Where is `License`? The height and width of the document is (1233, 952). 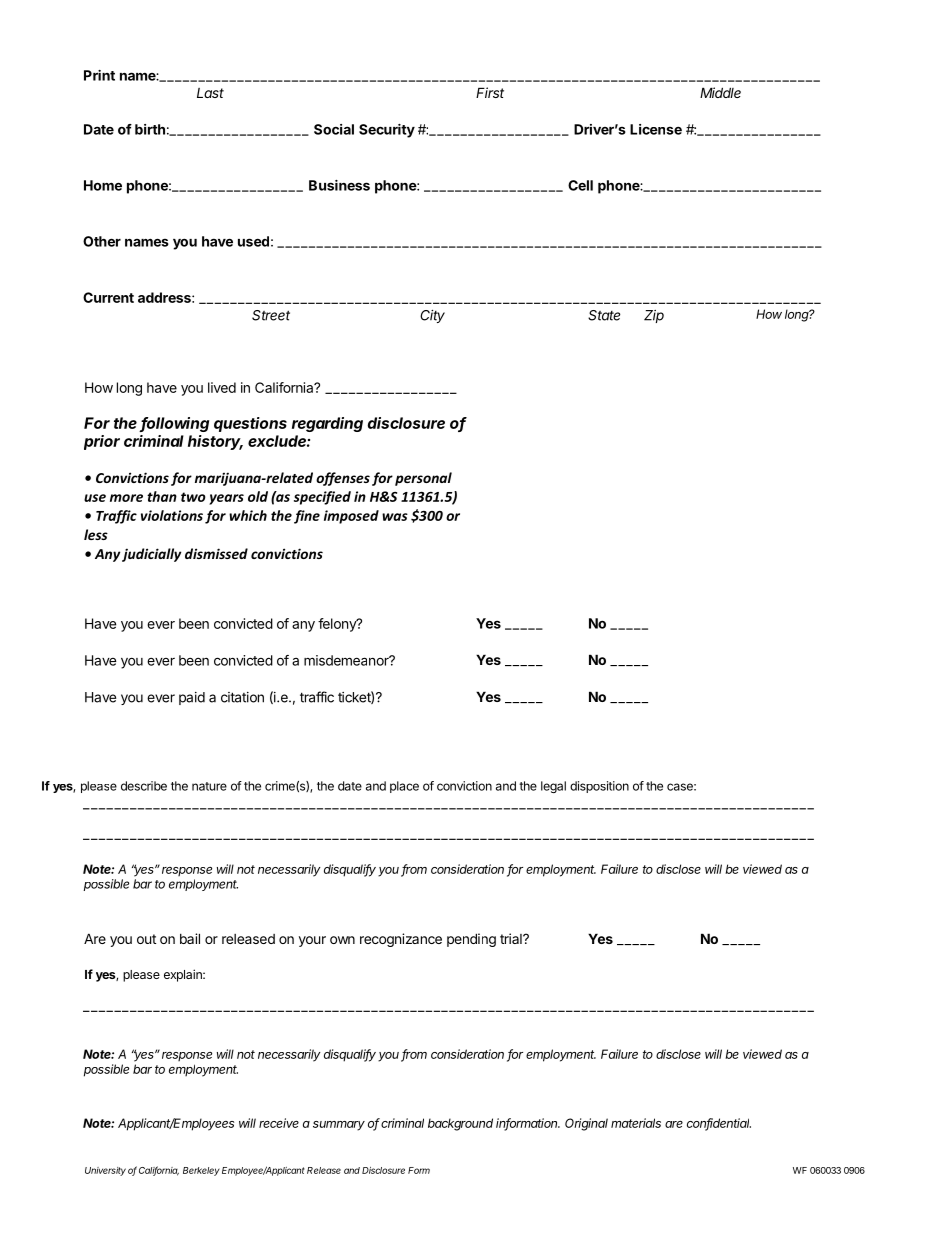
License is located at coordinates (656, 129).
